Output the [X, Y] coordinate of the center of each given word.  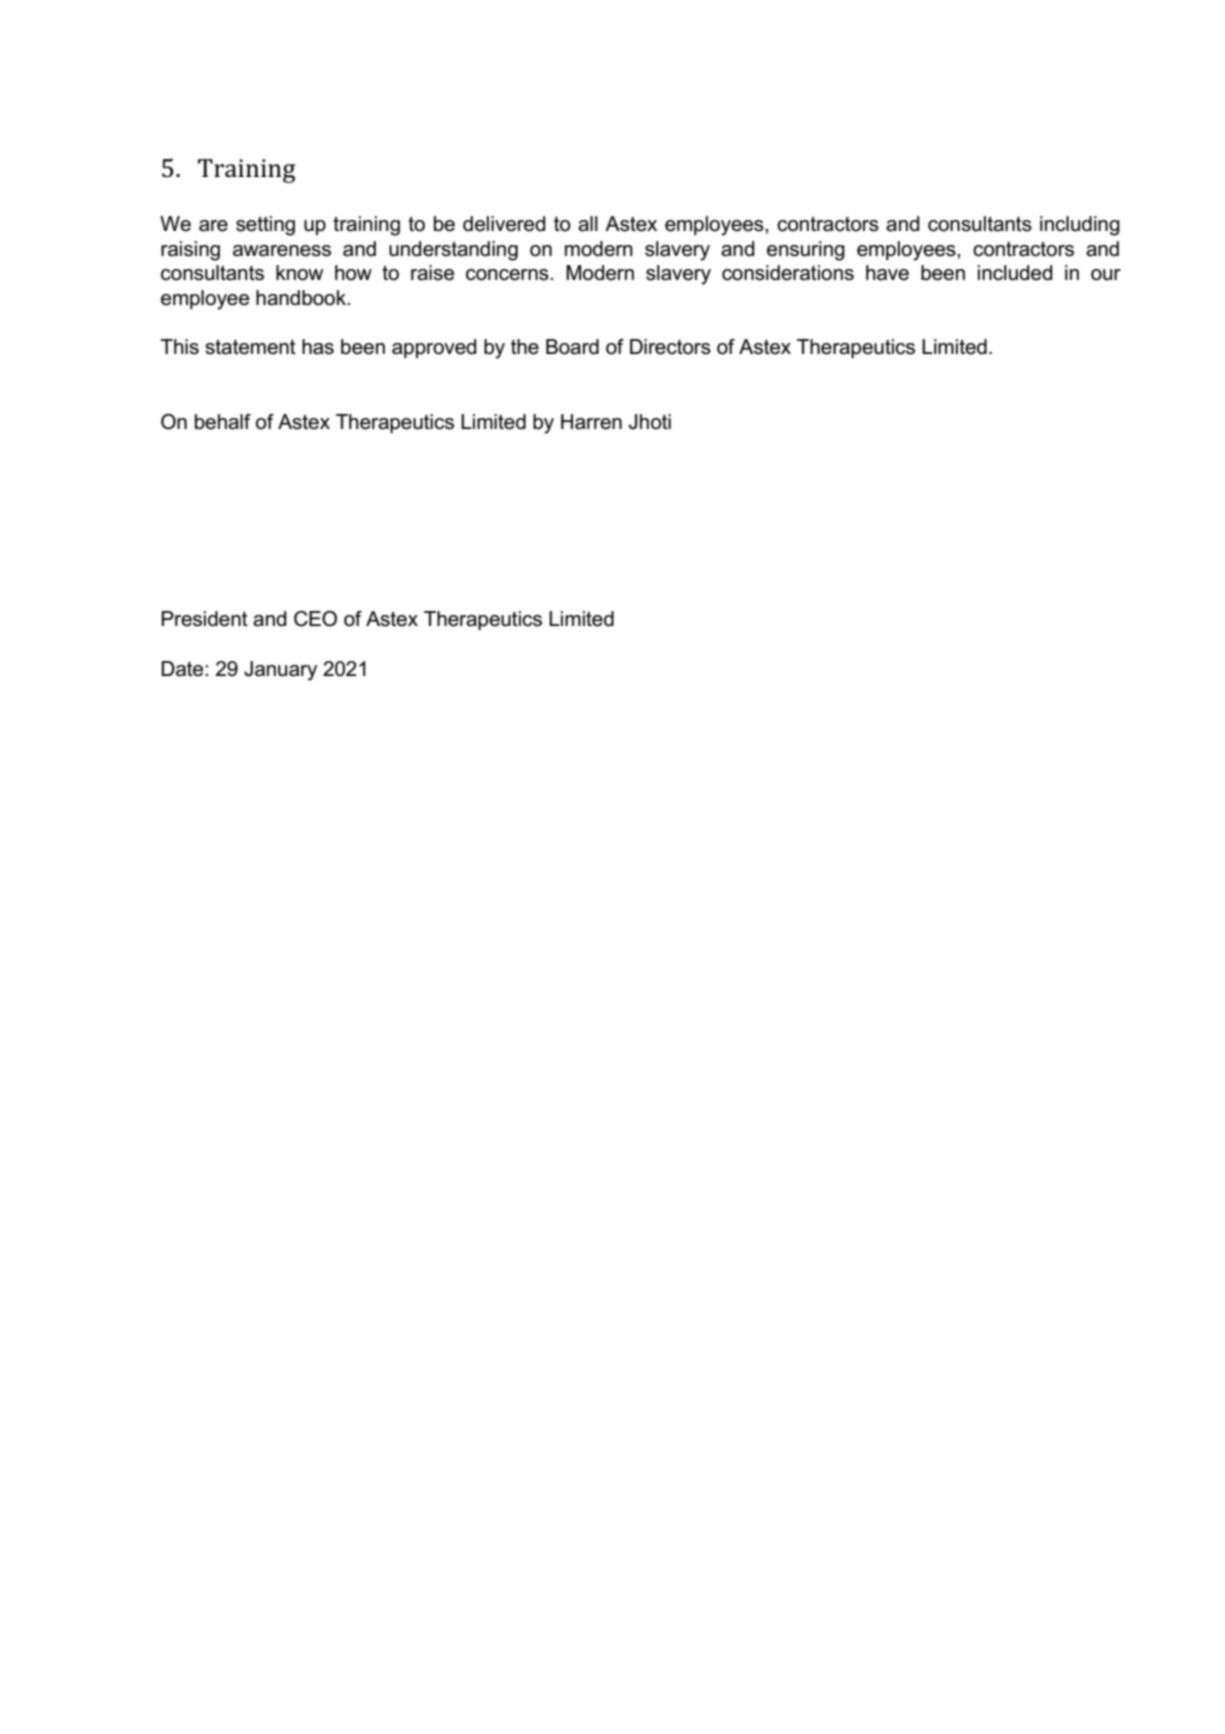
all [588, 224]
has [318, 347]
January [280, 671]
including [1080, 226]
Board [572, 347]
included [1015, 273]
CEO [315, 619]
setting [265, 226]
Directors [670, 347]
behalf [223, 422]
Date [183, 669]
